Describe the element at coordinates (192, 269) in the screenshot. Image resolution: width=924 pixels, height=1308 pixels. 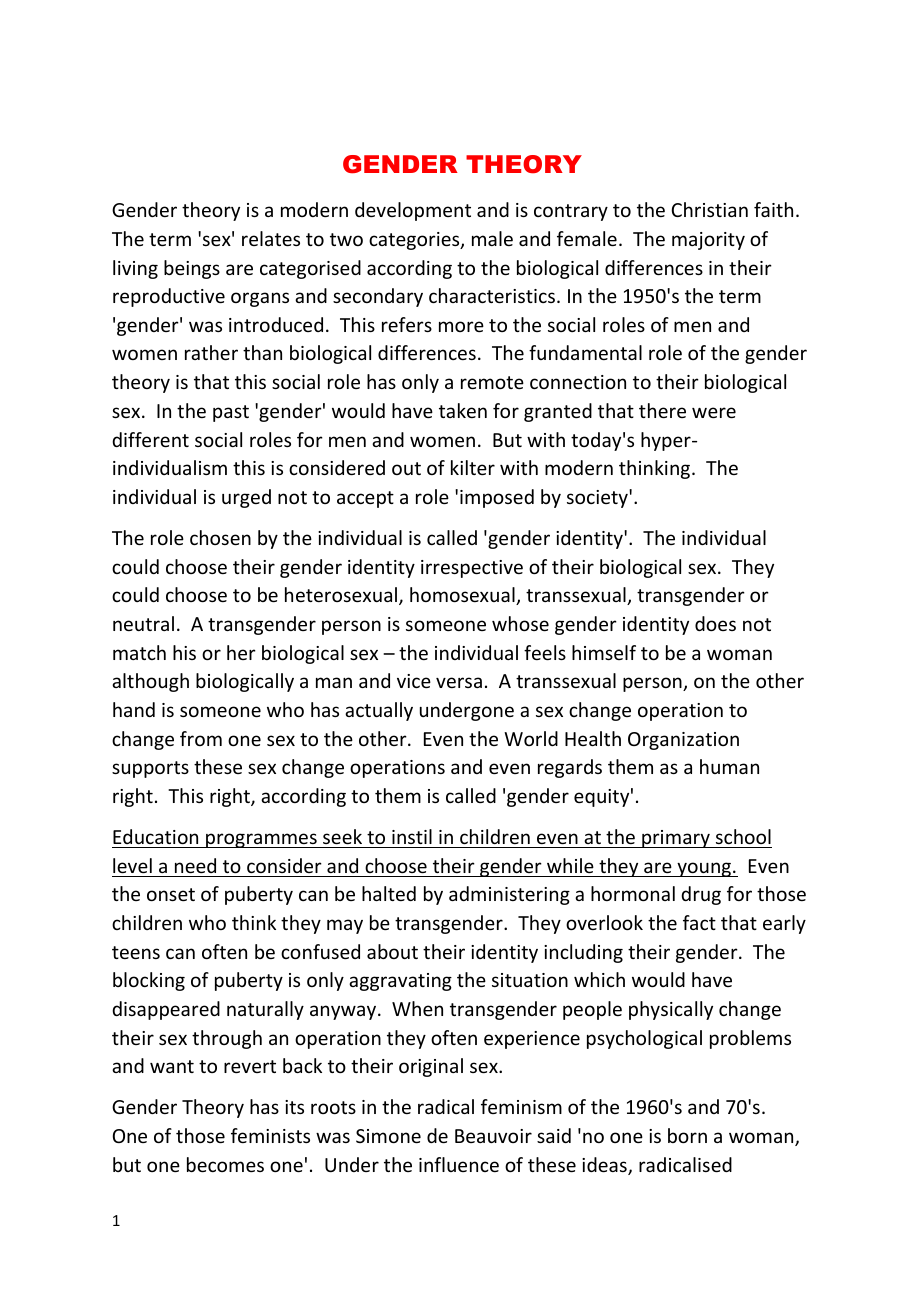
I see `beings` at that location.
